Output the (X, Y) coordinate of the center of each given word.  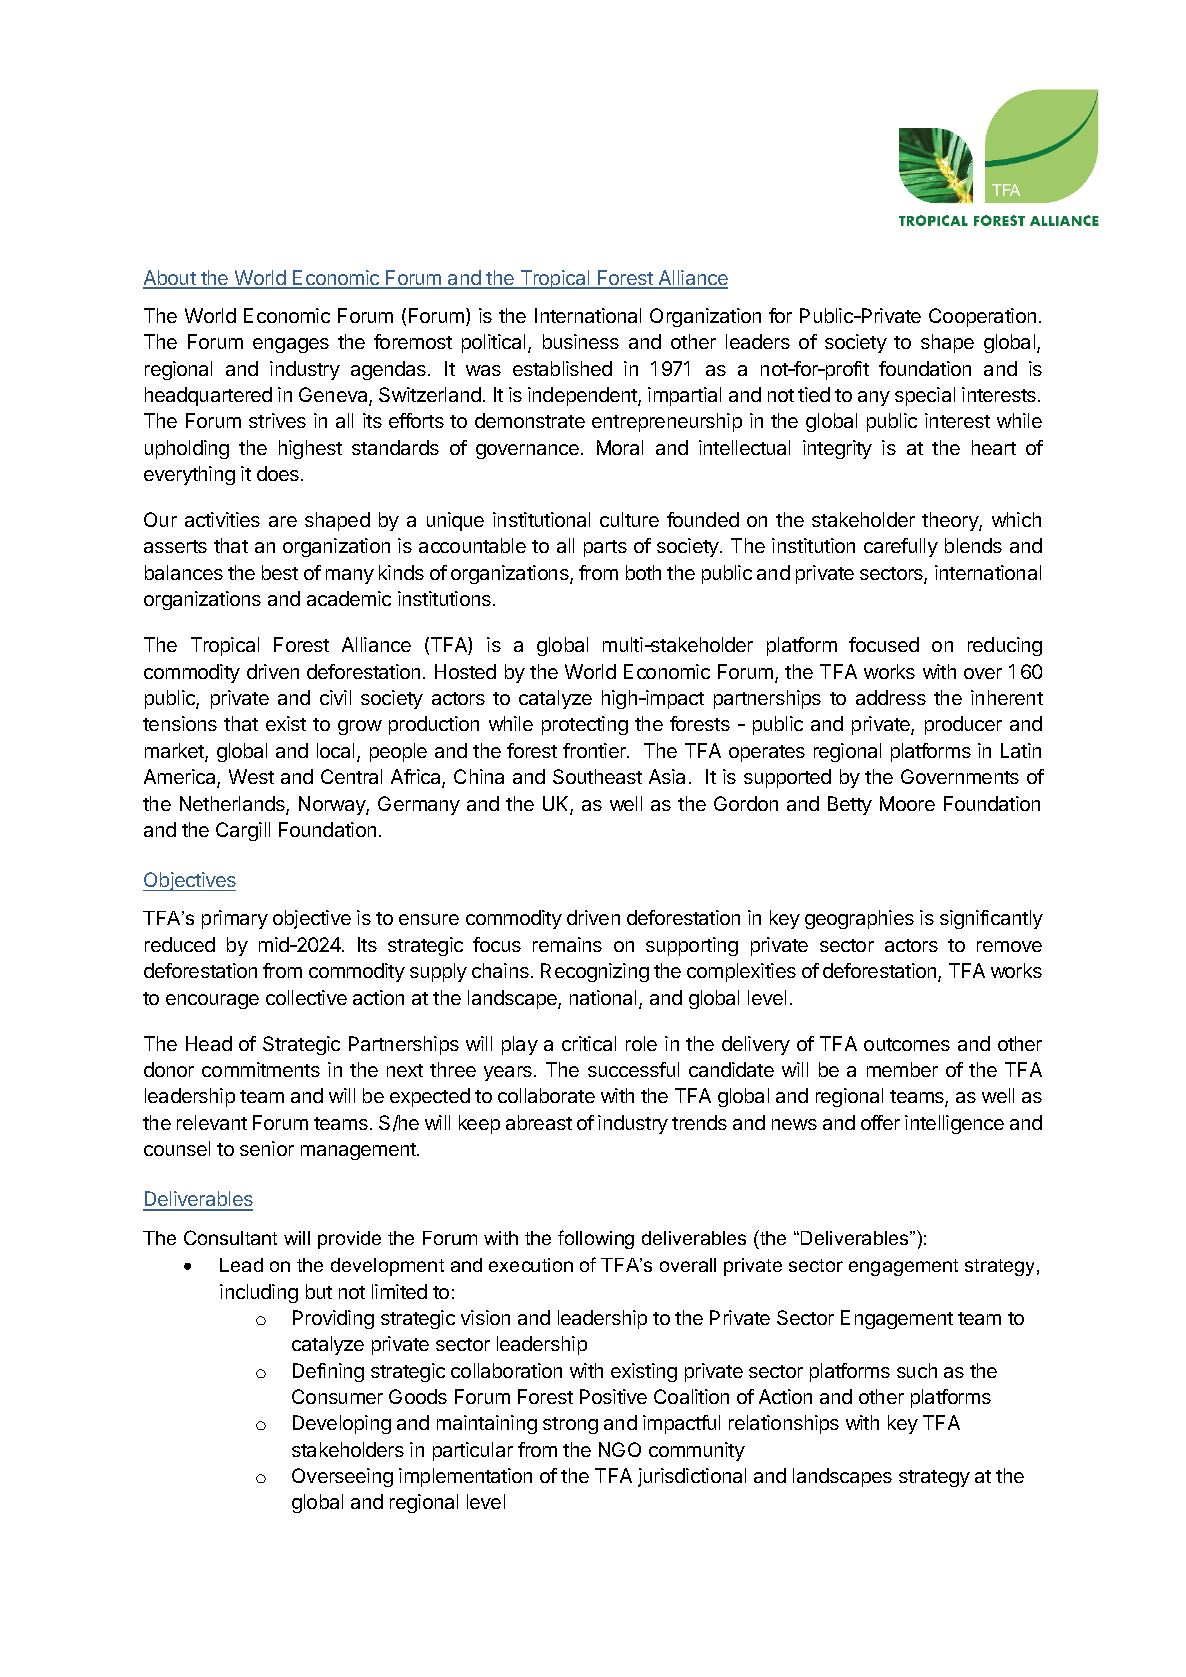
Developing (342, 1424)
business (581, 341)
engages (291, 345)
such (917, 1370)
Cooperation (982, 317)
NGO (620, 1449)
